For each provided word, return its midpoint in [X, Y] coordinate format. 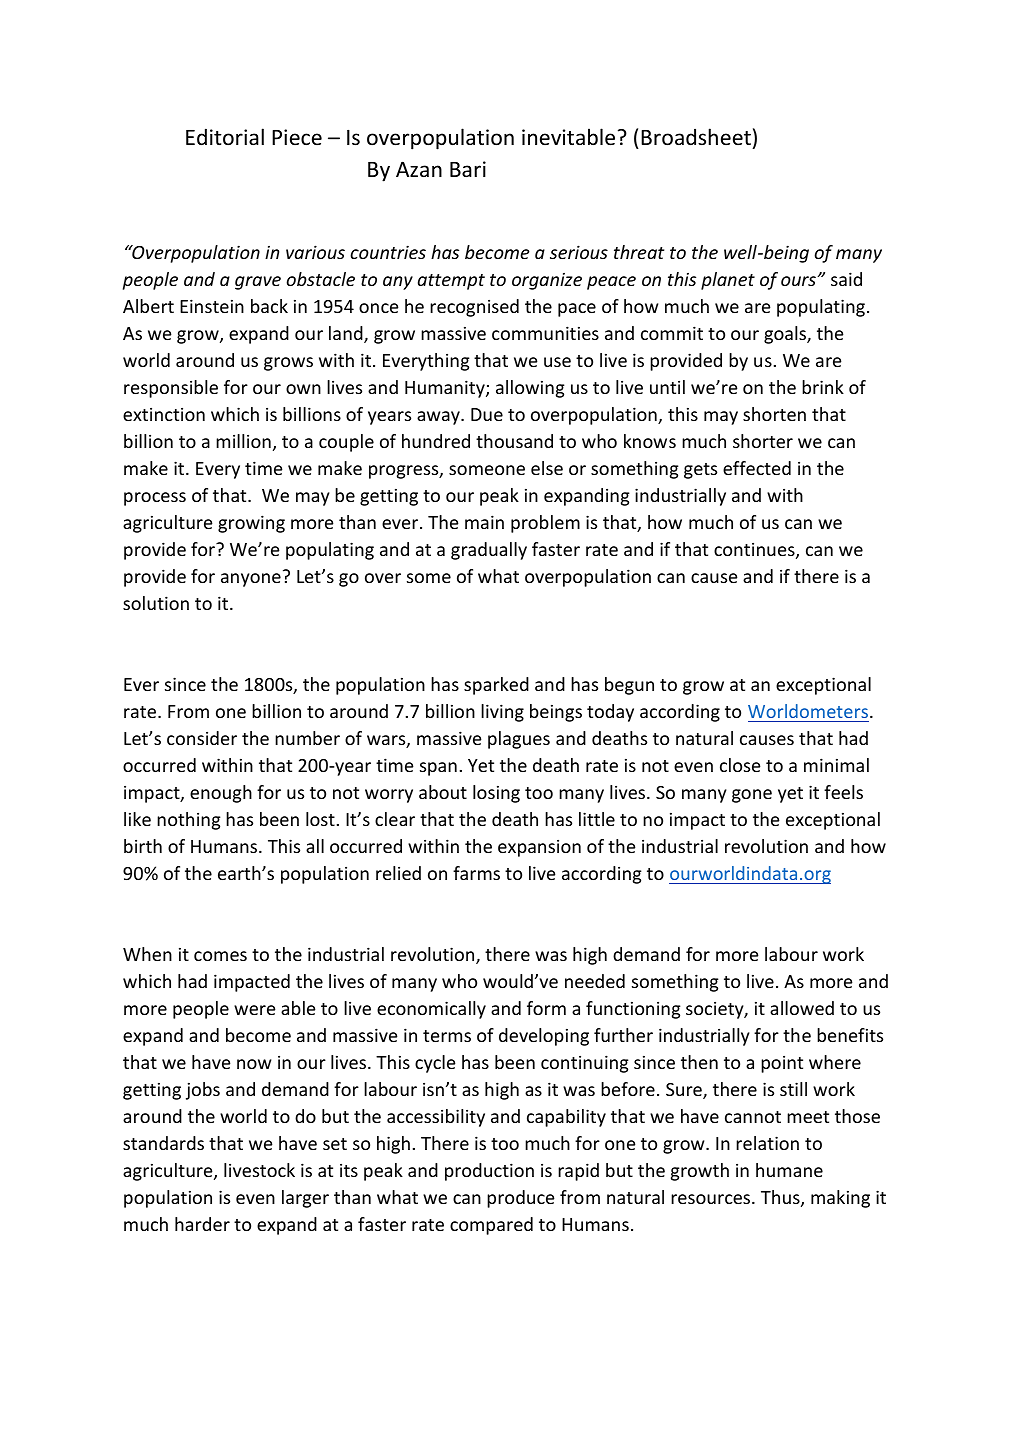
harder [202, 1224]
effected [757, 468]
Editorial [225, 136]
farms [476, 873]
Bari [468, 169]
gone [752, 796]
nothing [189, 821]
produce [521, 1199]
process [155, 499]
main [484, 522]
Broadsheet [696, 137]
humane [789, 1170]
